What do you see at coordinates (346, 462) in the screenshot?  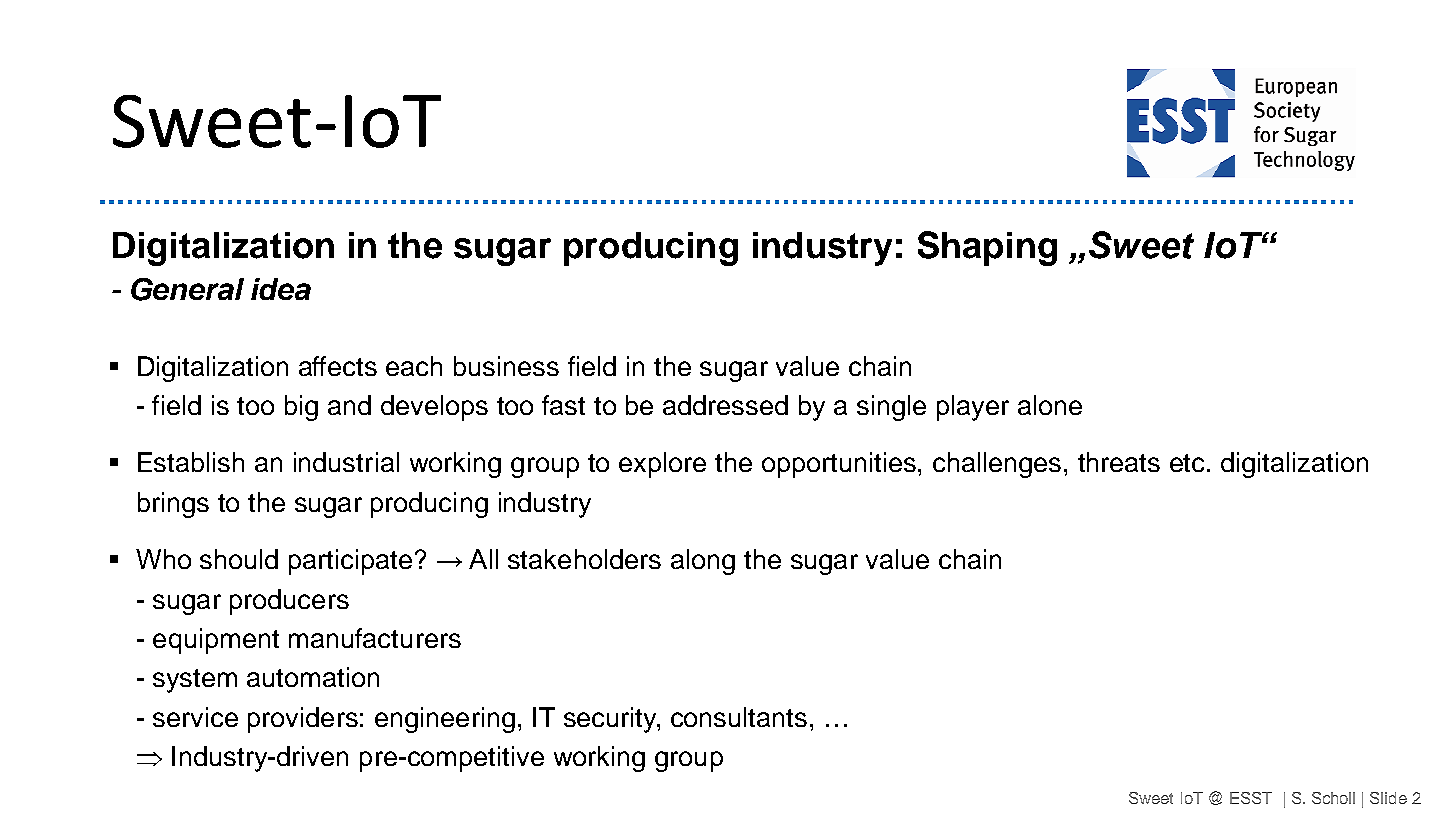 I see `industrial` at bounding box center [346, 462].
